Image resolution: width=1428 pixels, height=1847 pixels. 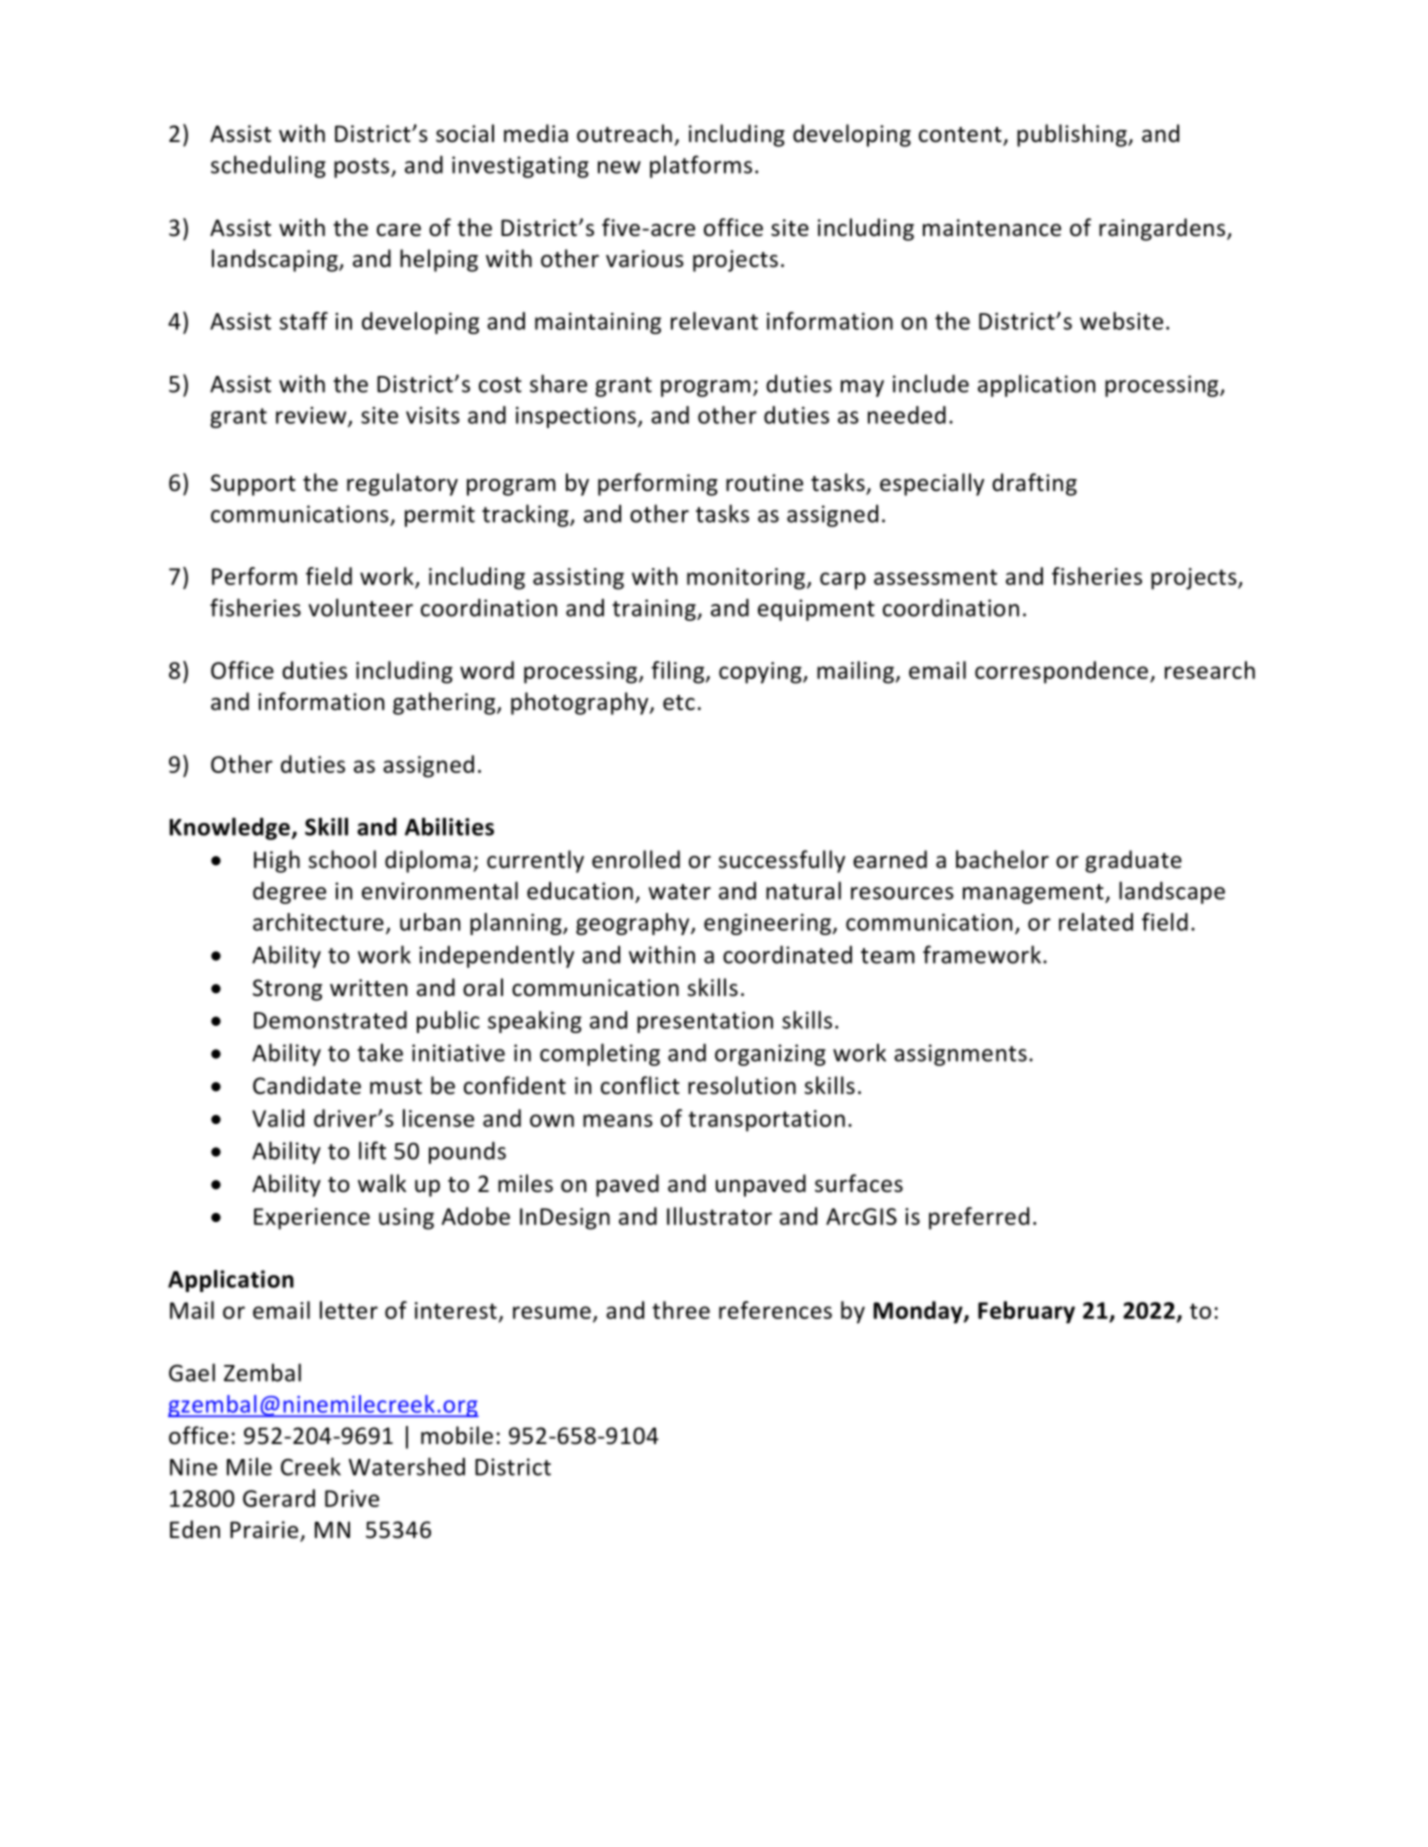 I want to click on publishing, so click(x=1073, y=135).
